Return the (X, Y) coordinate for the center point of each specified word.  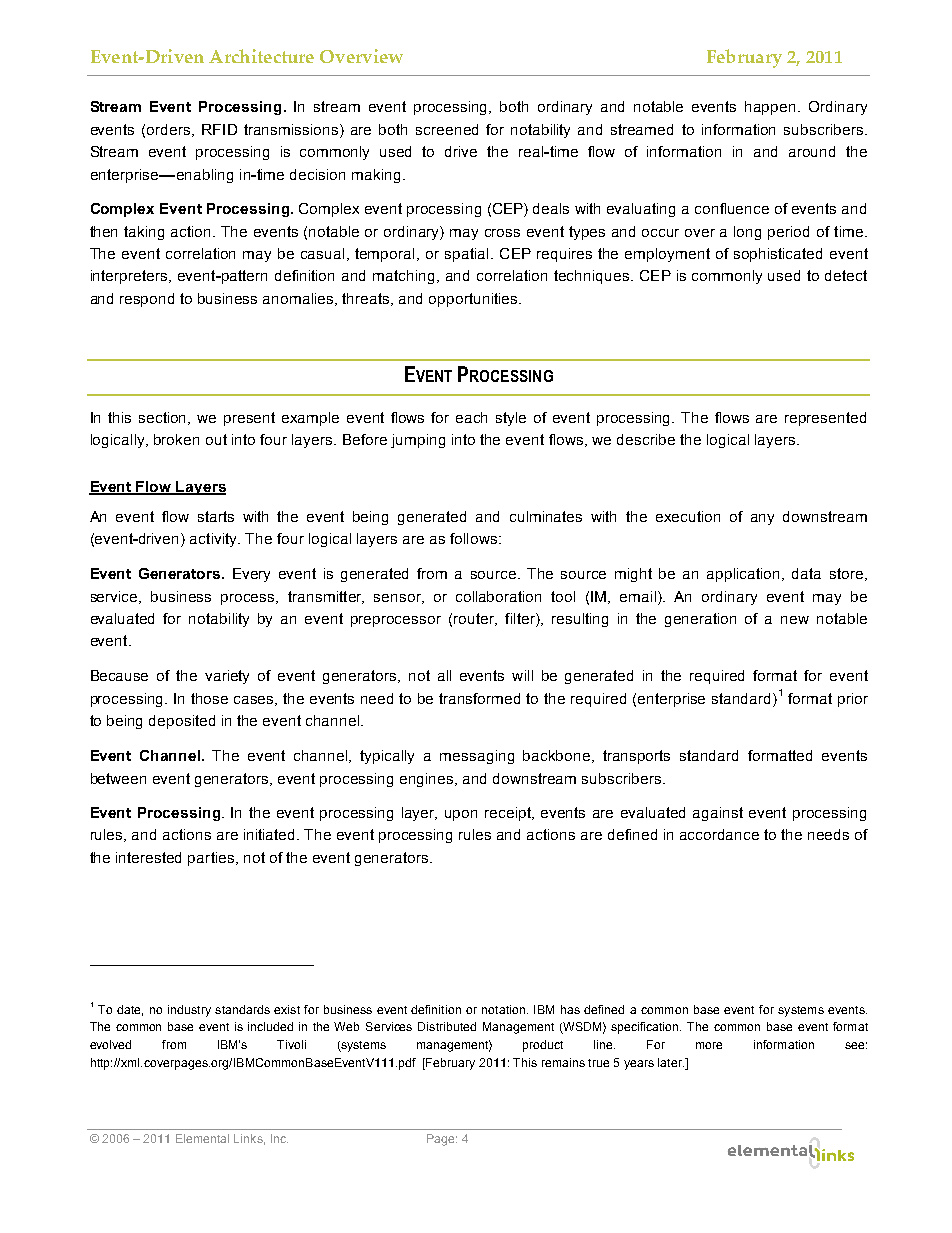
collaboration (498, 596)
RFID (219, 129)
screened (447, 129)
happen (770, 108)
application (745, 575)
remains (563, 1062)
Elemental (202, 1138)
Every (251, 575)
